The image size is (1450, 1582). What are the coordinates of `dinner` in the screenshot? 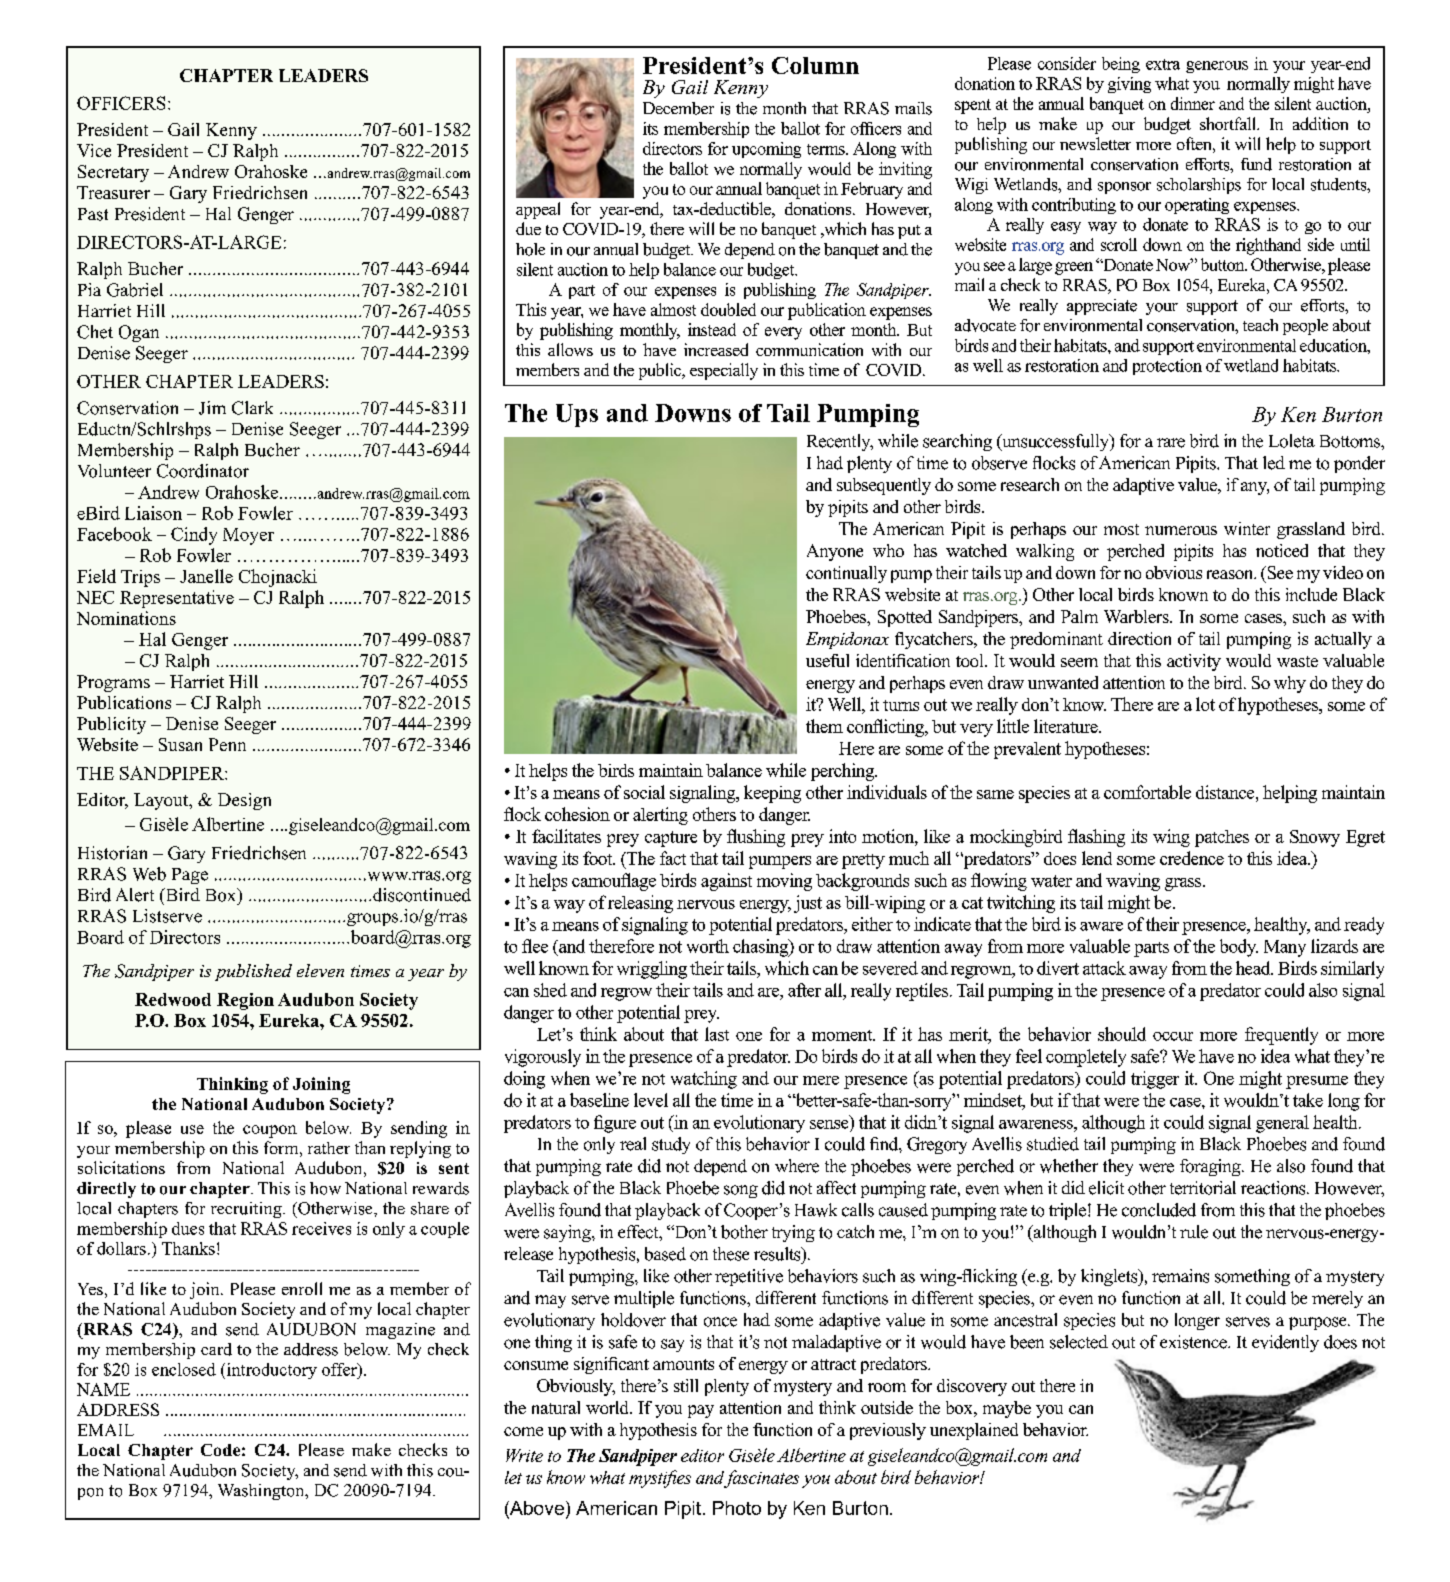 It's located at (1193, 103).
